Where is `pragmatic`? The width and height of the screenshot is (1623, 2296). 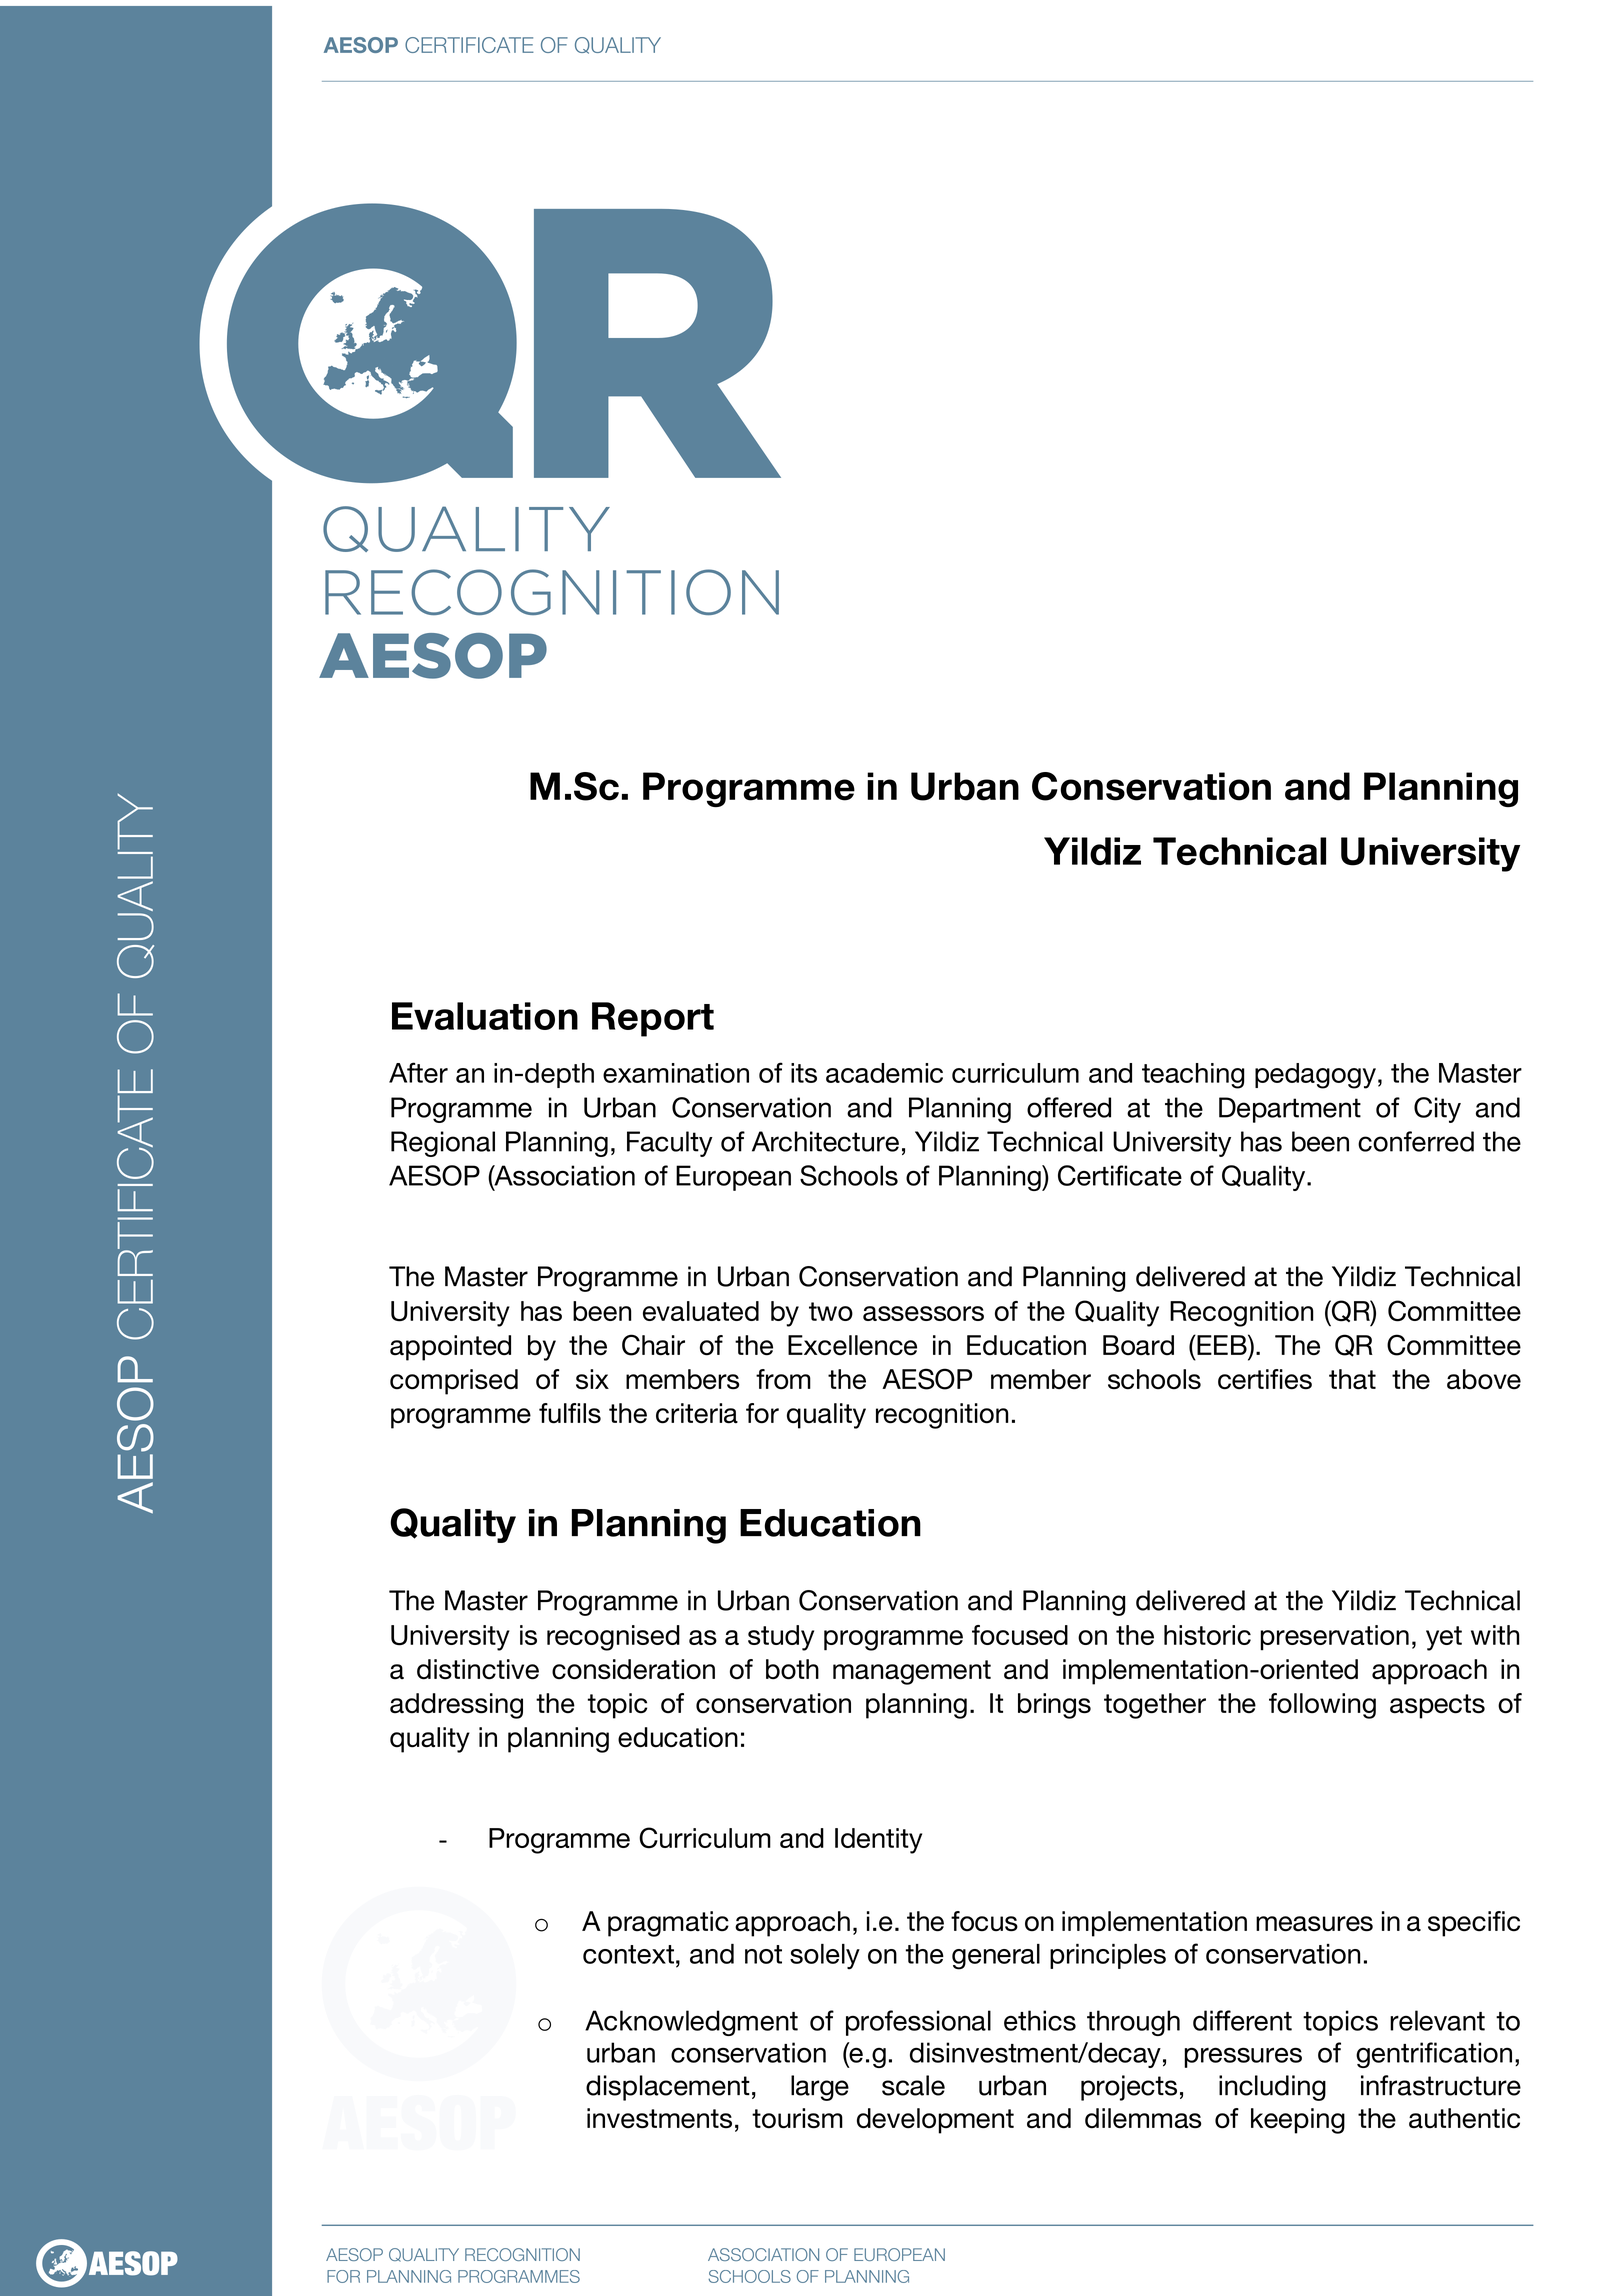 pragmatic is located at coordinates (668, 1924).
